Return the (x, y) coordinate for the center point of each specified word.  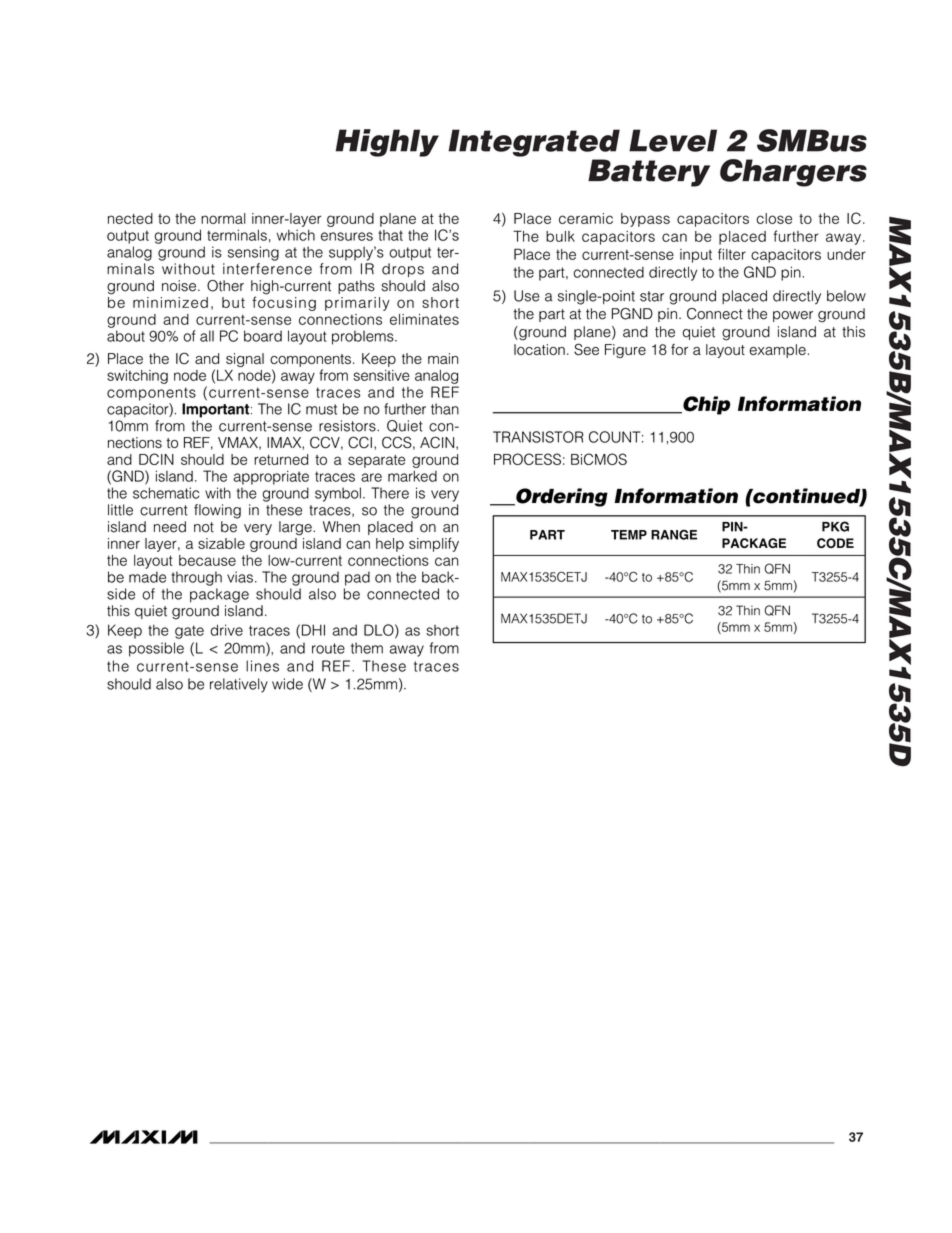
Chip (705, 405)
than (445, 409)
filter (732, 254)
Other (225, 286)
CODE (835, 543)
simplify (434, 544)
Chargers (793, 173)
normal (223, 218)
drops (403, 270)
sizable (221, 543)
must (321, 409)
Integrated (534, 143)
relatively (239, 685)
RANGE (674, 535)
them (367, 648)
